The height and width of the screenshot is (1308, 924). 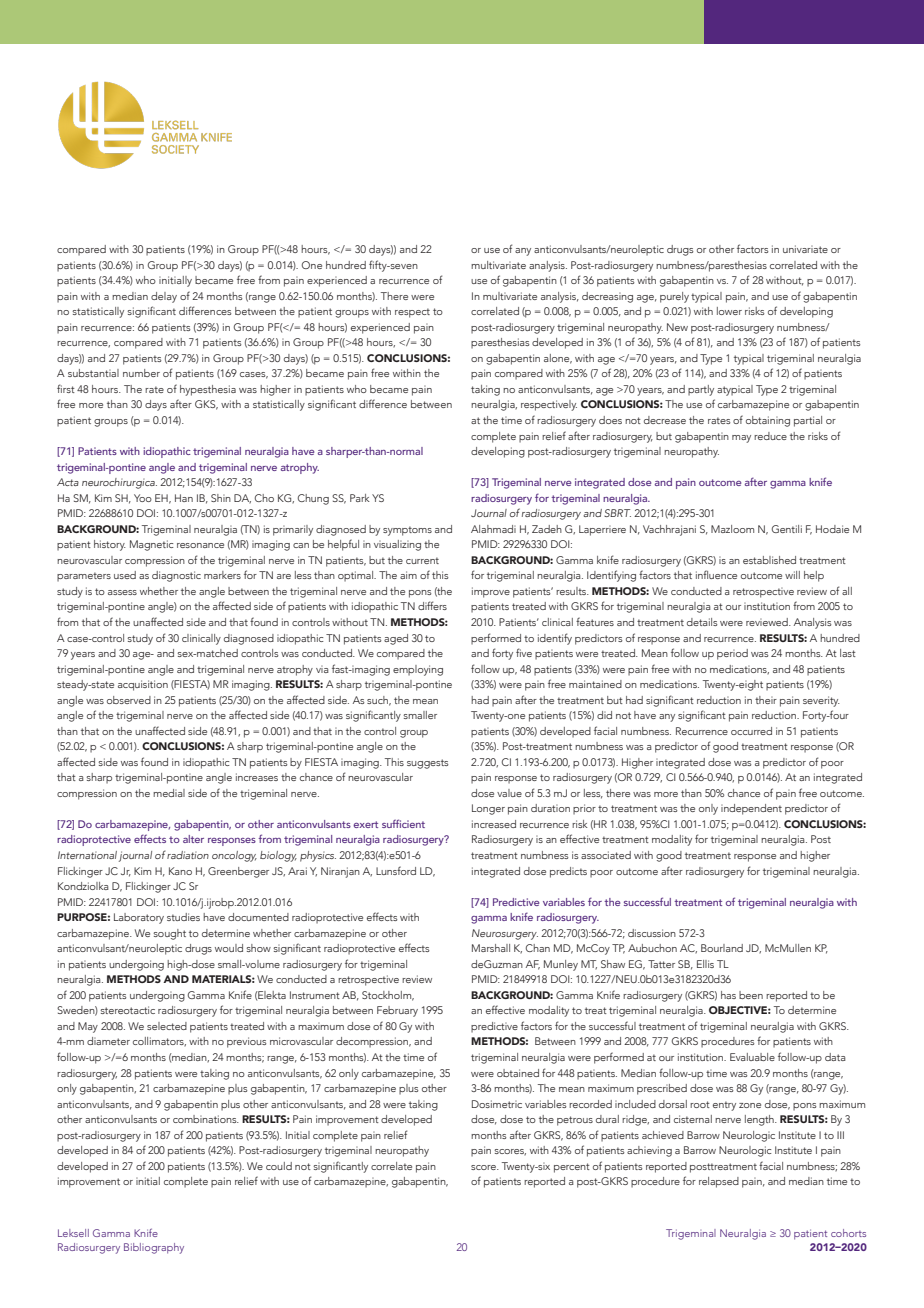 What do you see at coordinates (164, 297) in the screenshot?
I see `delay` at bounding box center [164, 297].
